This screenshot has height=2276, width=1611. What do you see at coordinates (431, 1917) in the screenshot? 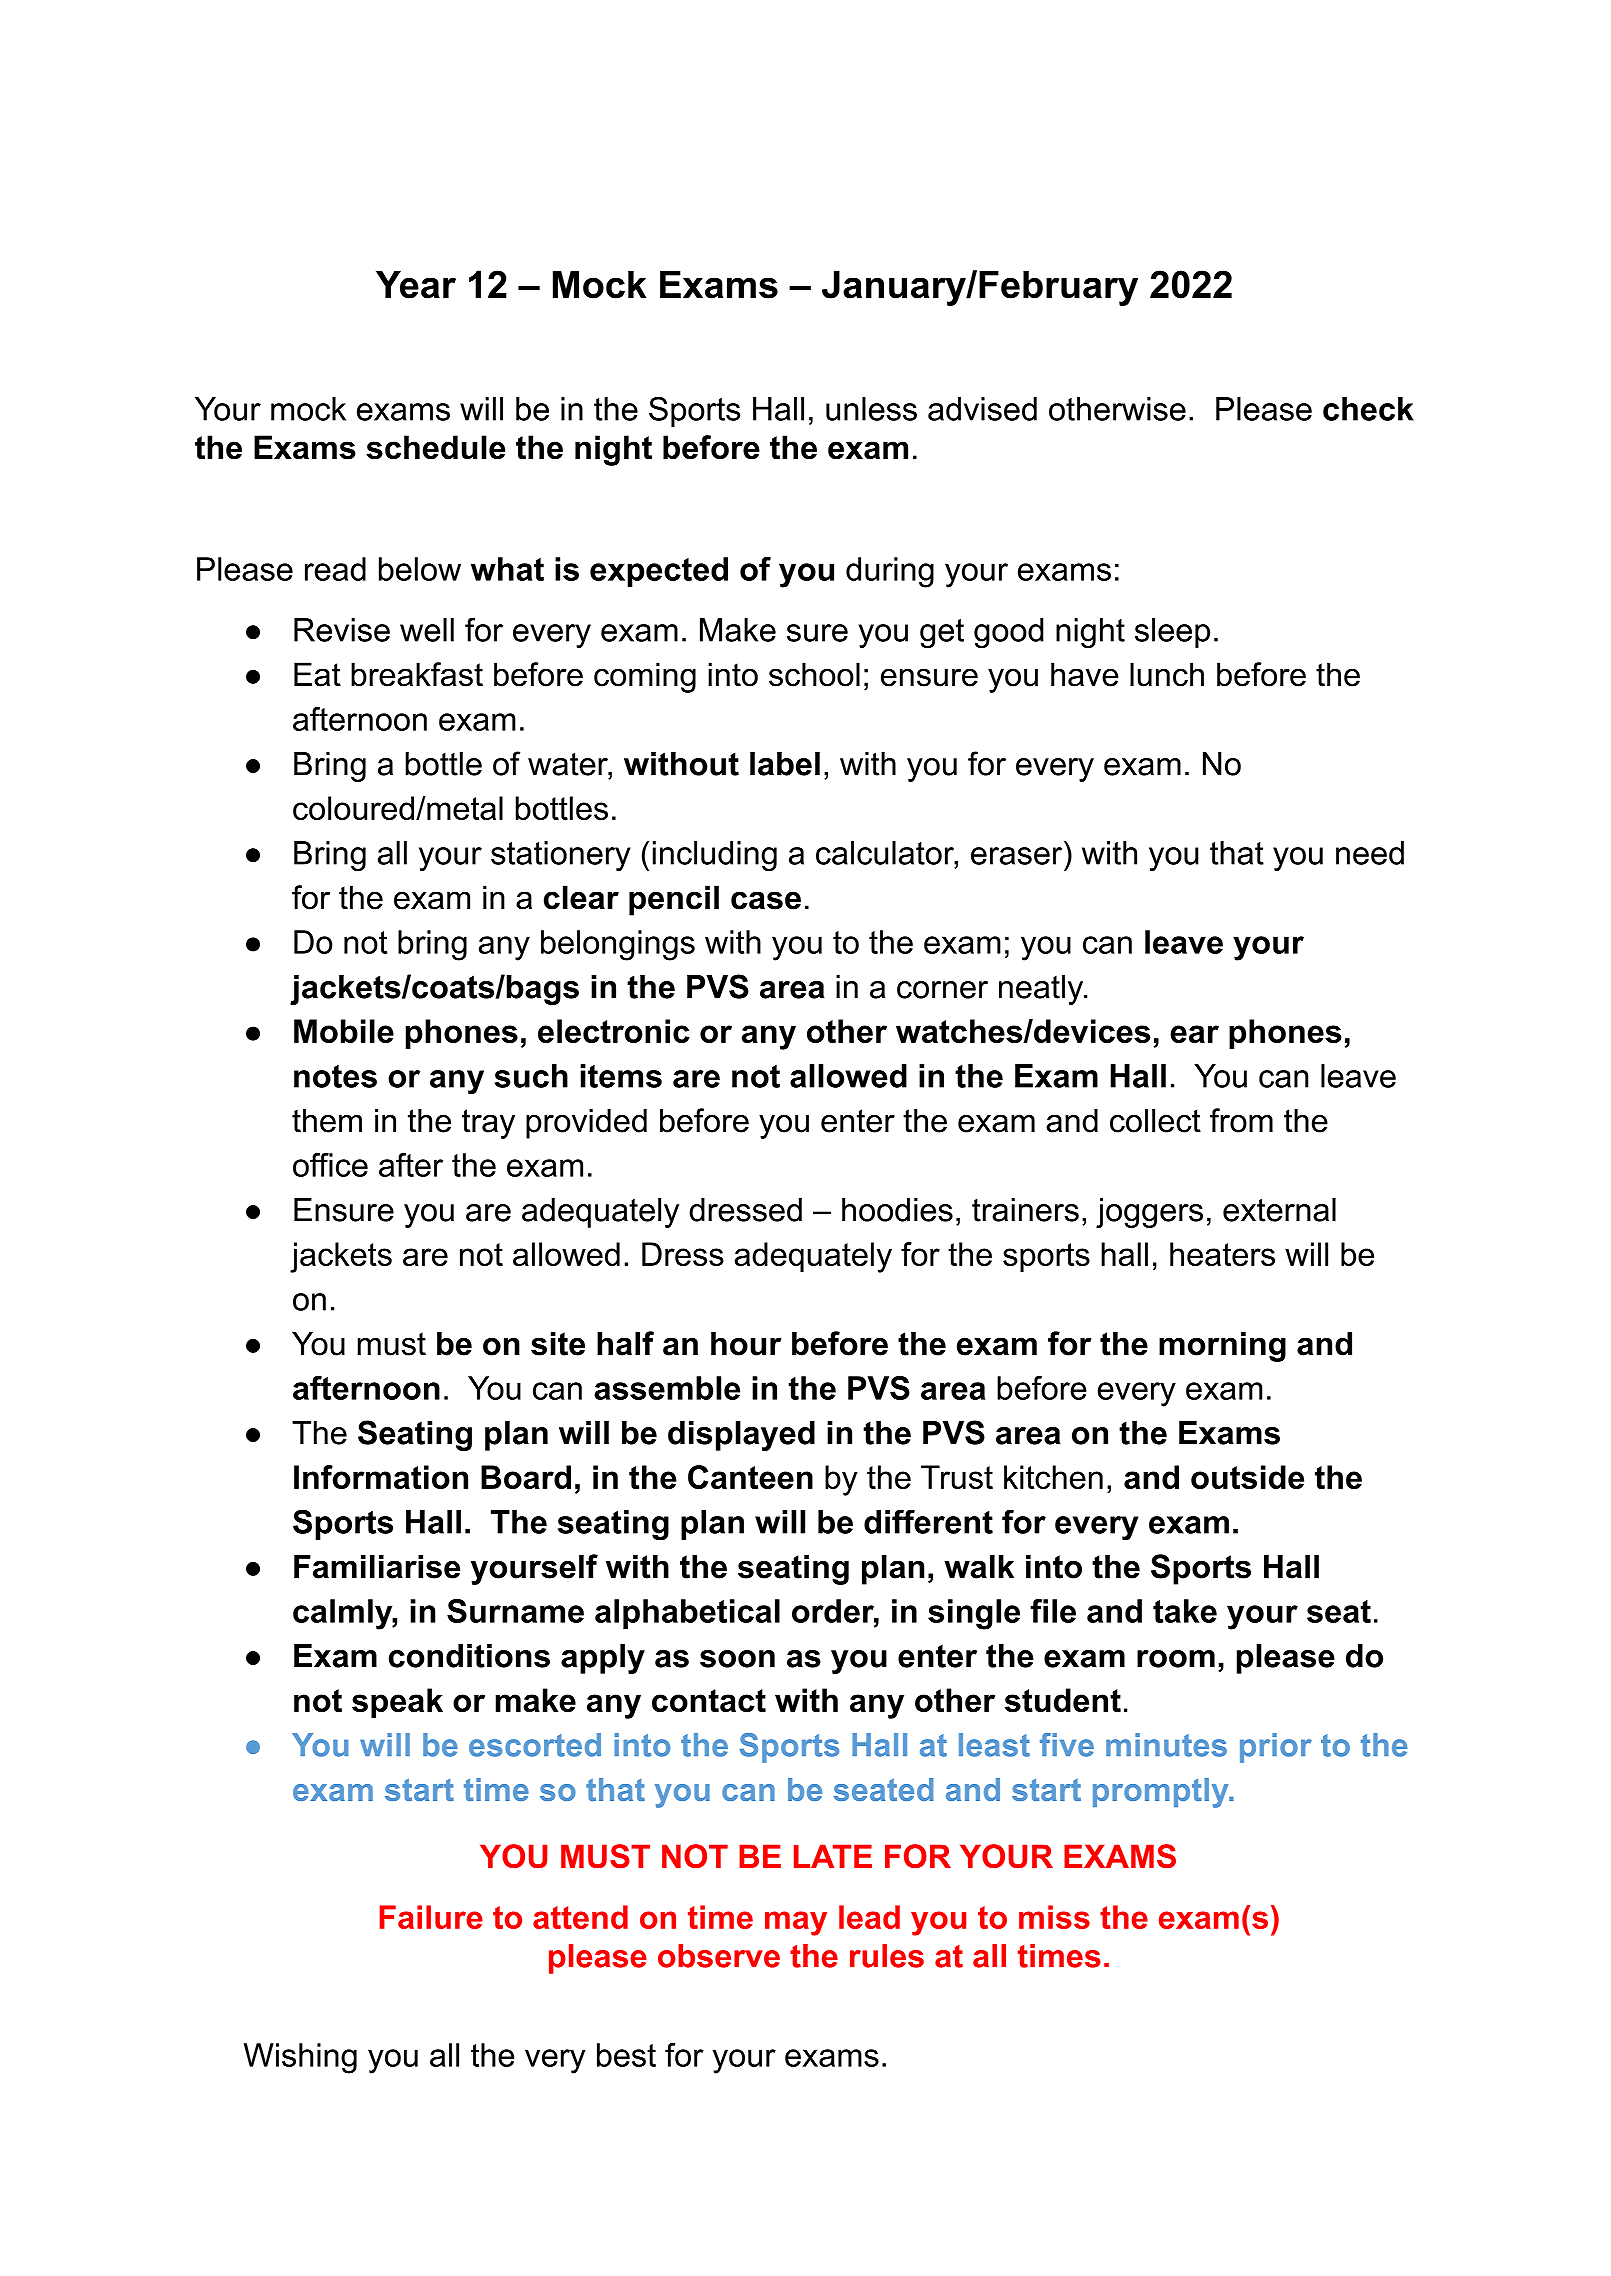
I see `Failure` at bounding box center [431, 1917].
